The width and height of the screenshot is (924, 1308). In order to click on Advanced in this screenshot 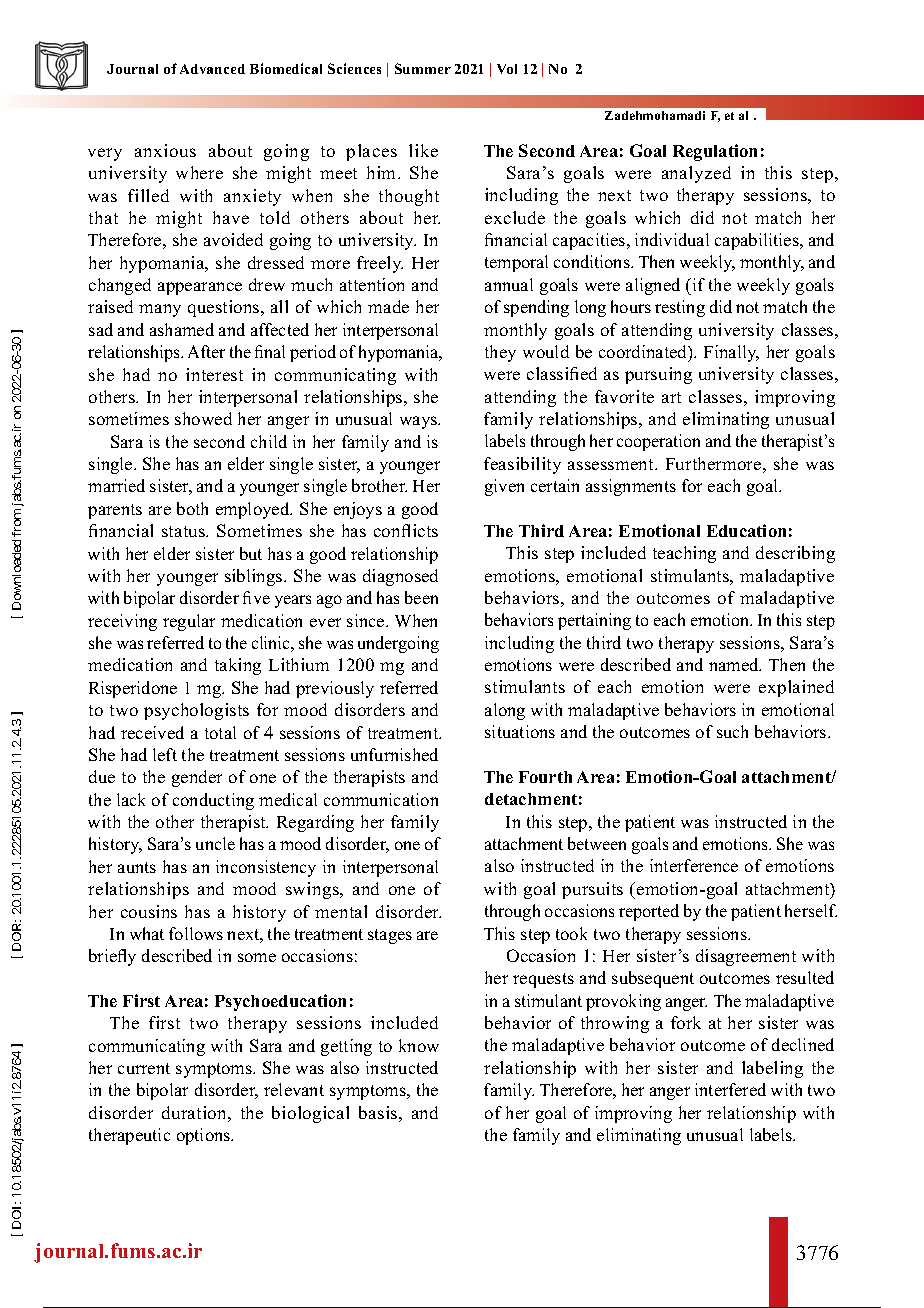, I will do `click(212, 69)`.
